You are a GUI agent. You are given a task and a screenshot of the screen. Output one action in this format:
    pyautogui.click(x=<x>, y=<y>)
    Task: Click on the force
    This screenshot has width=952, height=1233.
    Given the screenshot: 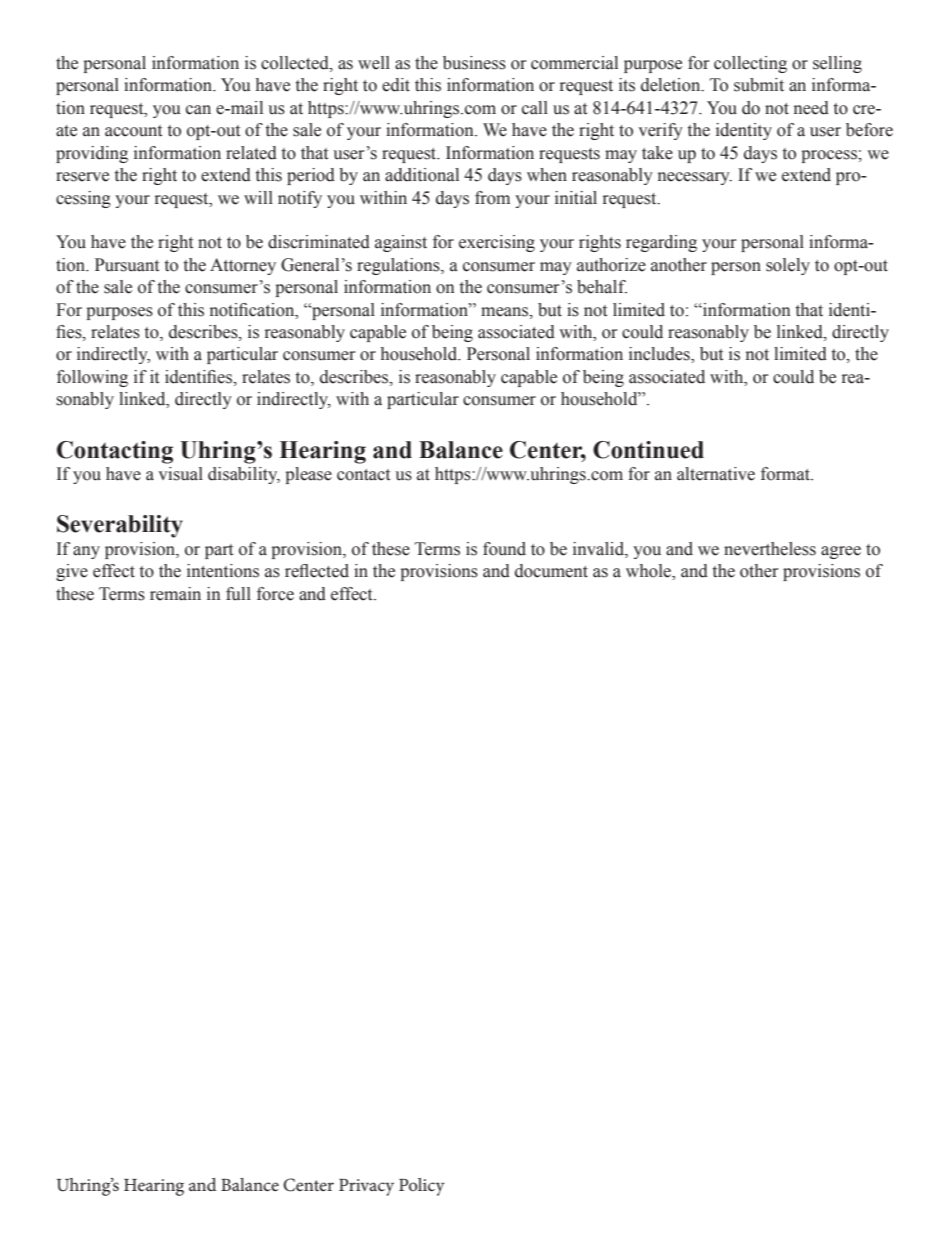 What is the action you would take?
    pyautogui.click(x=275, y=594)
